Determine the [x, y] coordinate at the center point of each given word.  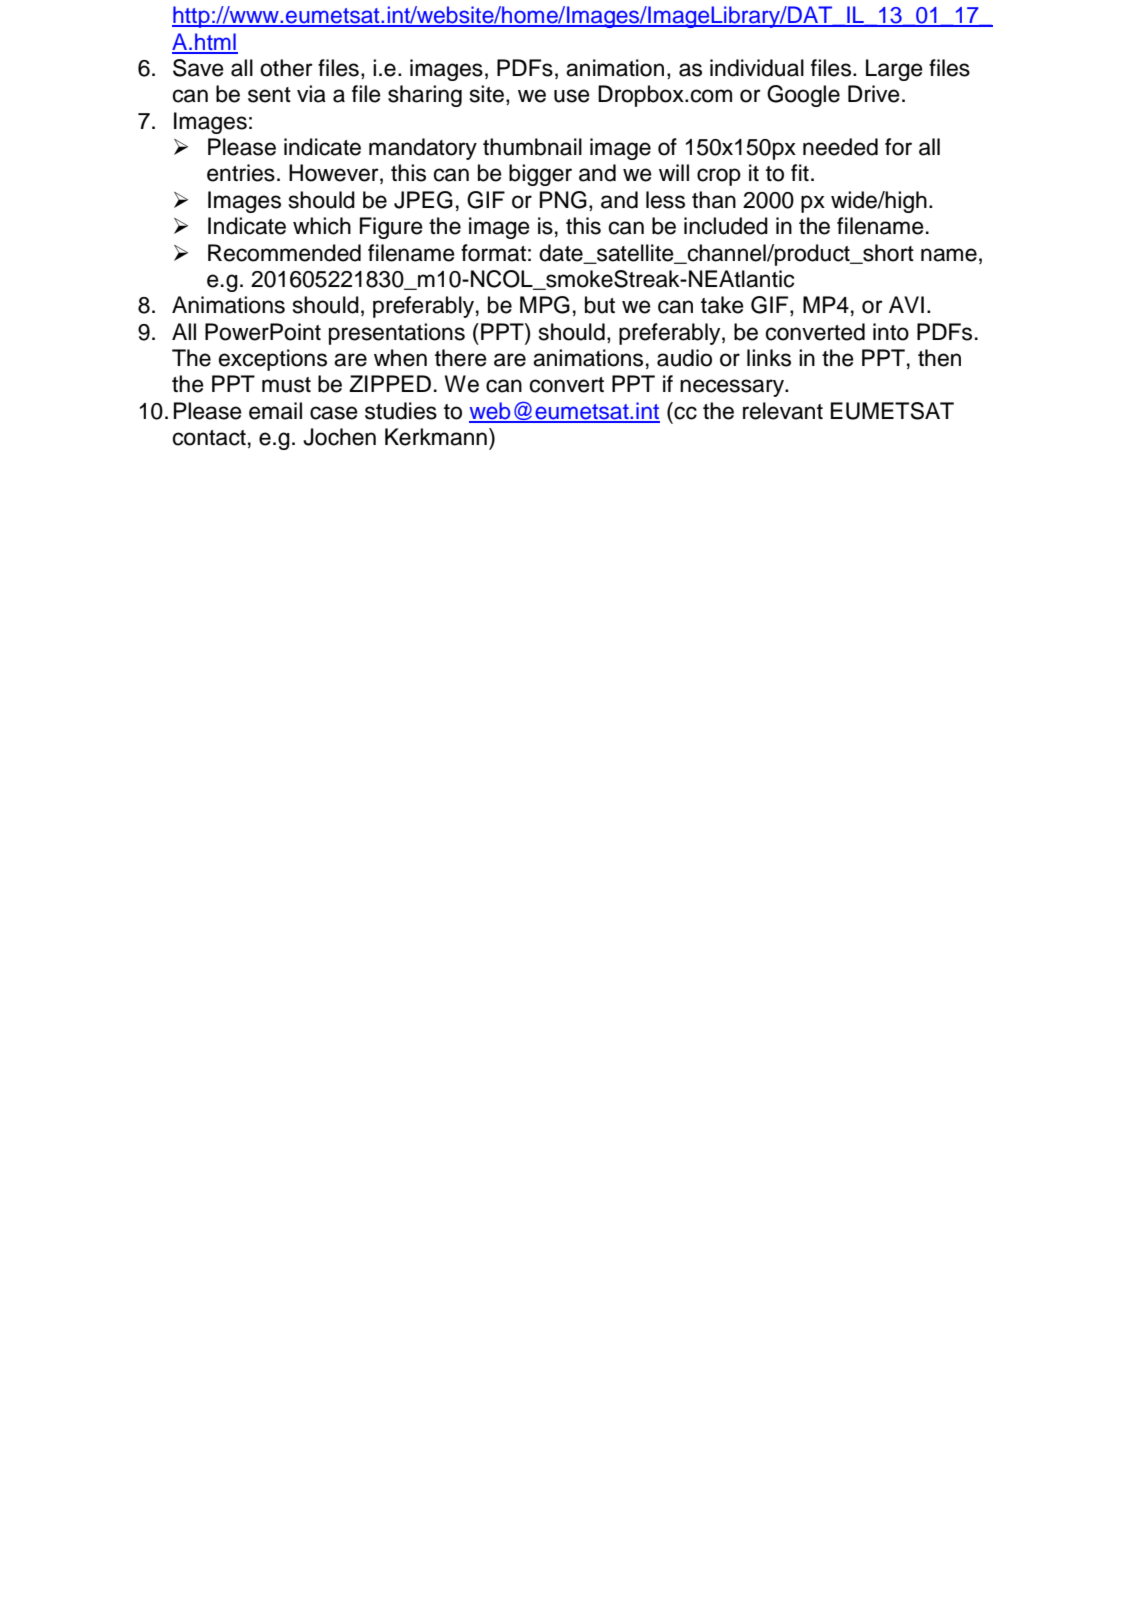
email [275, 411]
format [493, 253]
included [726, 226]
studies [401, 411]
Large [894, 70]
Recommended [284, 253]
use [572, 96]
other [286, 68]
